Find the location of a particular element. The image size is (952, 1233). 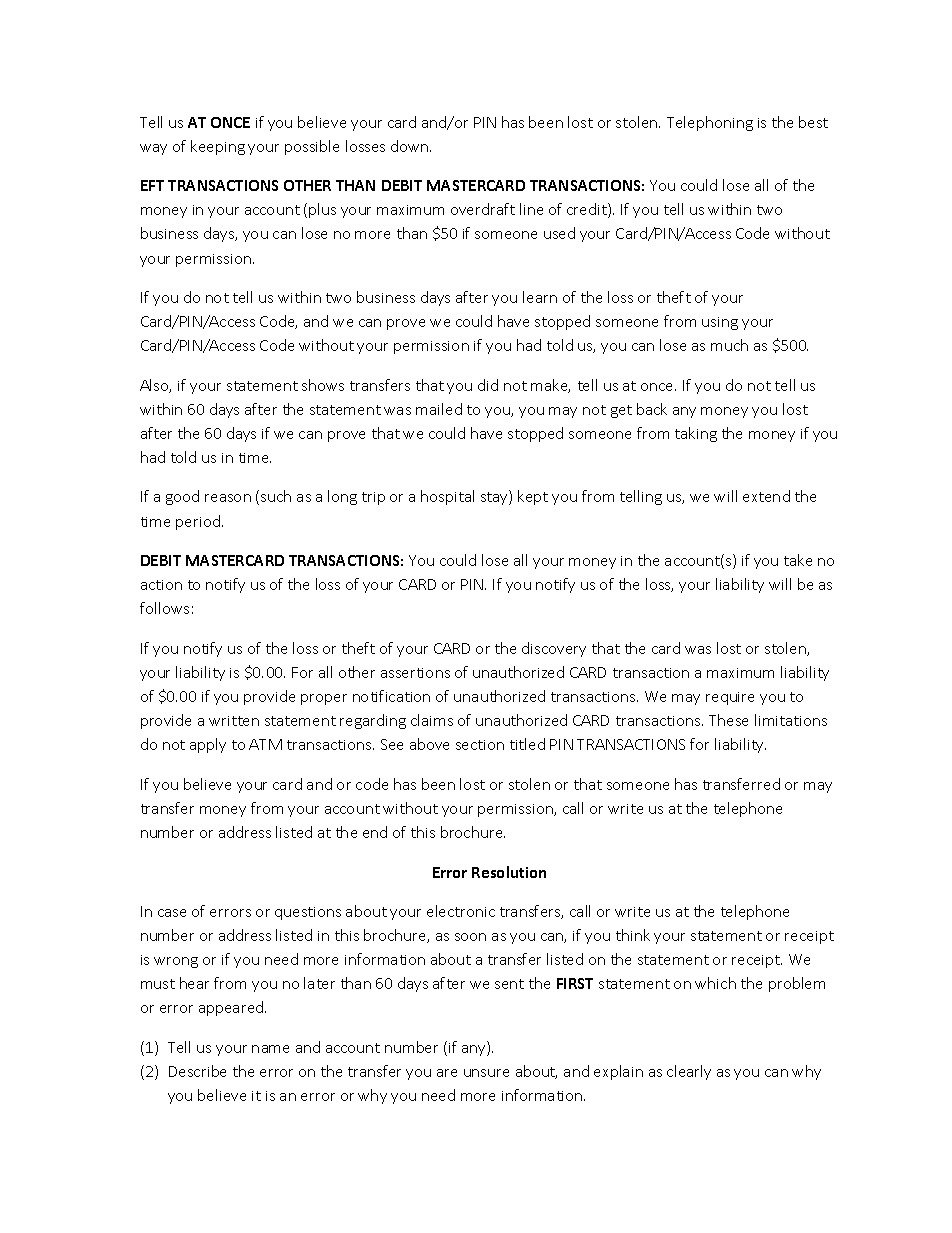

clearly is located at coordinates (689, 1072).
